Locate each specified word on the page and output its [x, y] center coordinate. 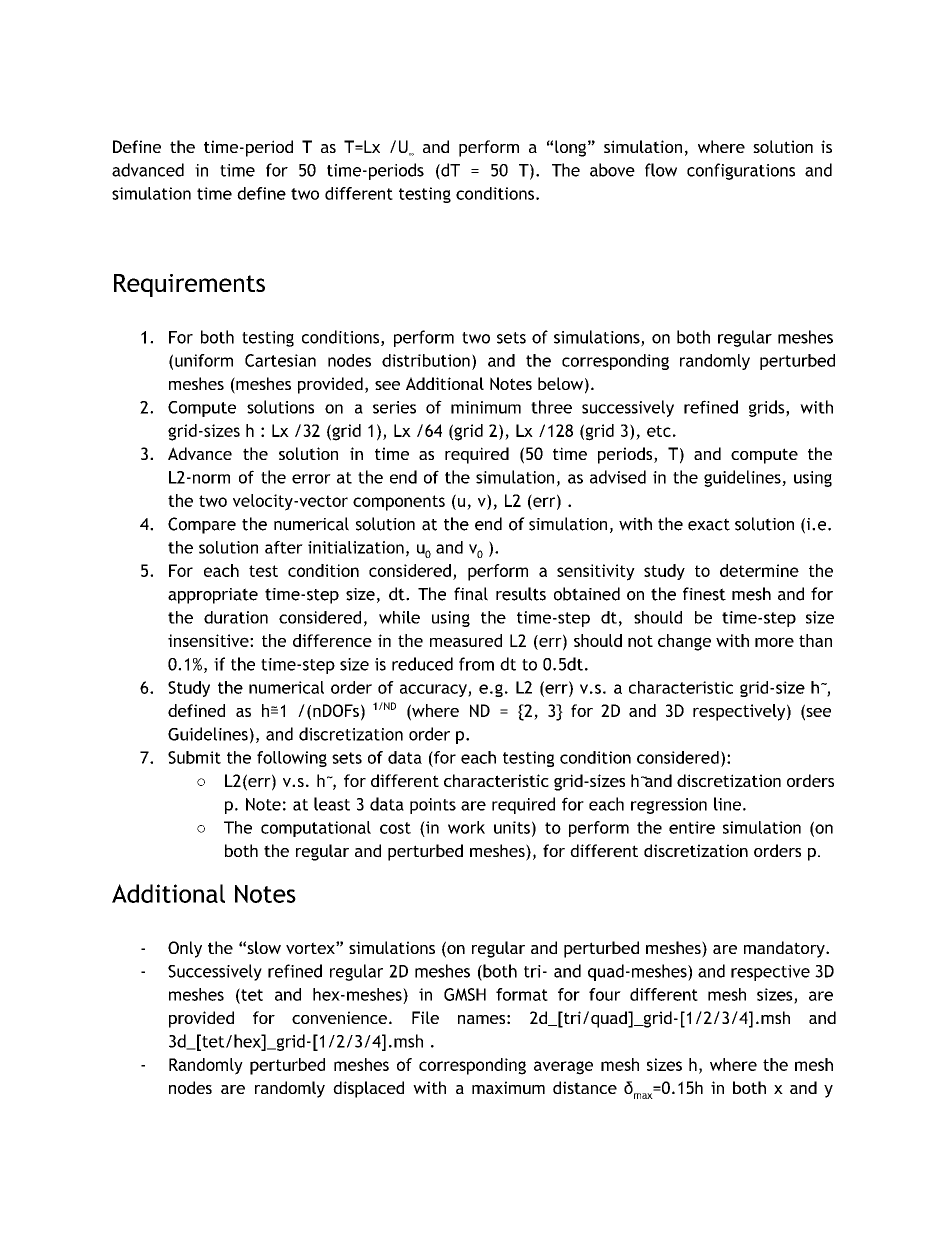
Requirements [189, 285]
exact [709, 524]
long [570, 148]
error [311, 479]
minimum [486, 407]
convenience [339, 1017]
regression [669, 806]
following [292, 759]
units [512, 827]
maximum [508, 1087]
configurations [741, 171]
